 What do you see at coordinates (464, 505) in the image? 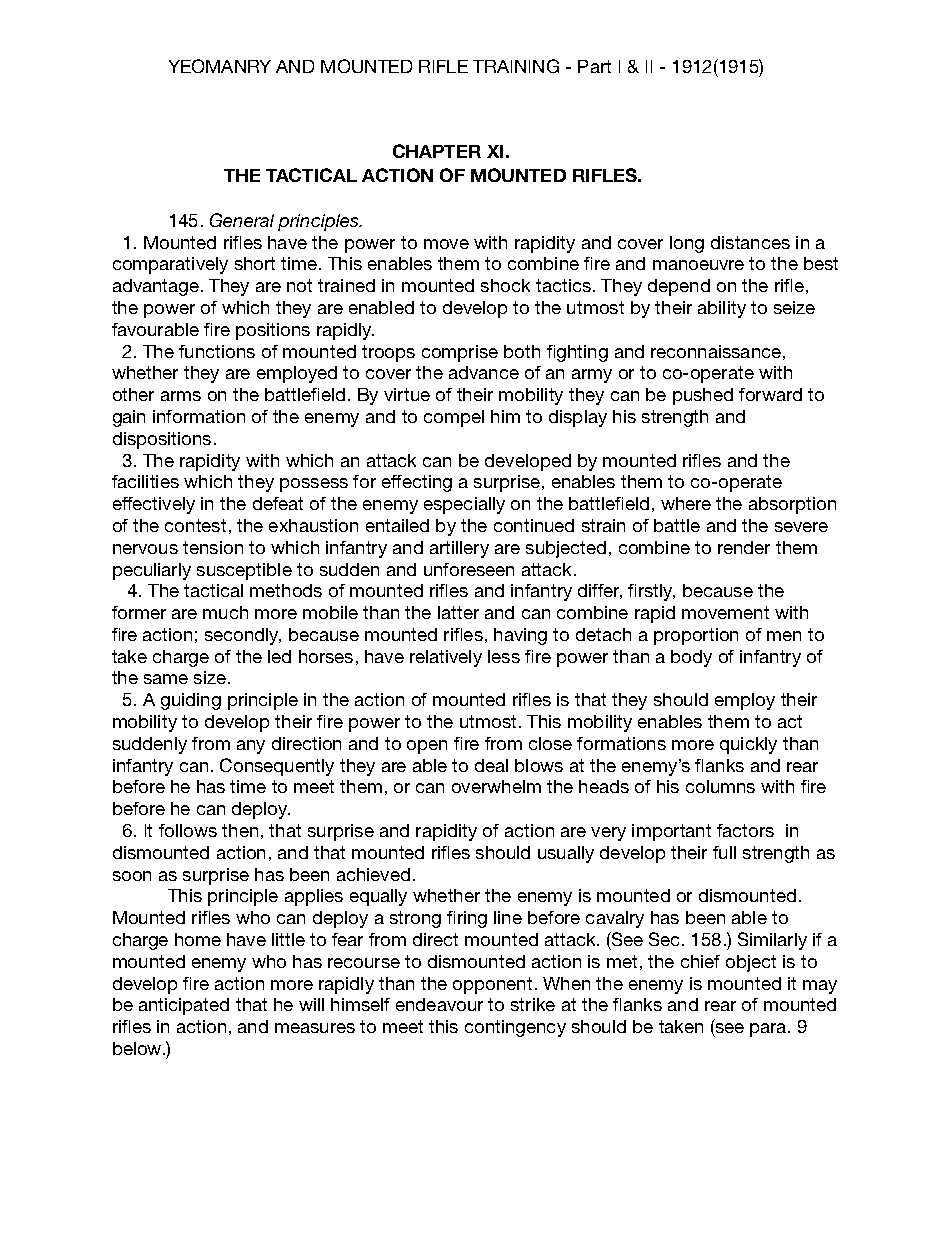
I see `especially` at bounding box center [464, 505].
